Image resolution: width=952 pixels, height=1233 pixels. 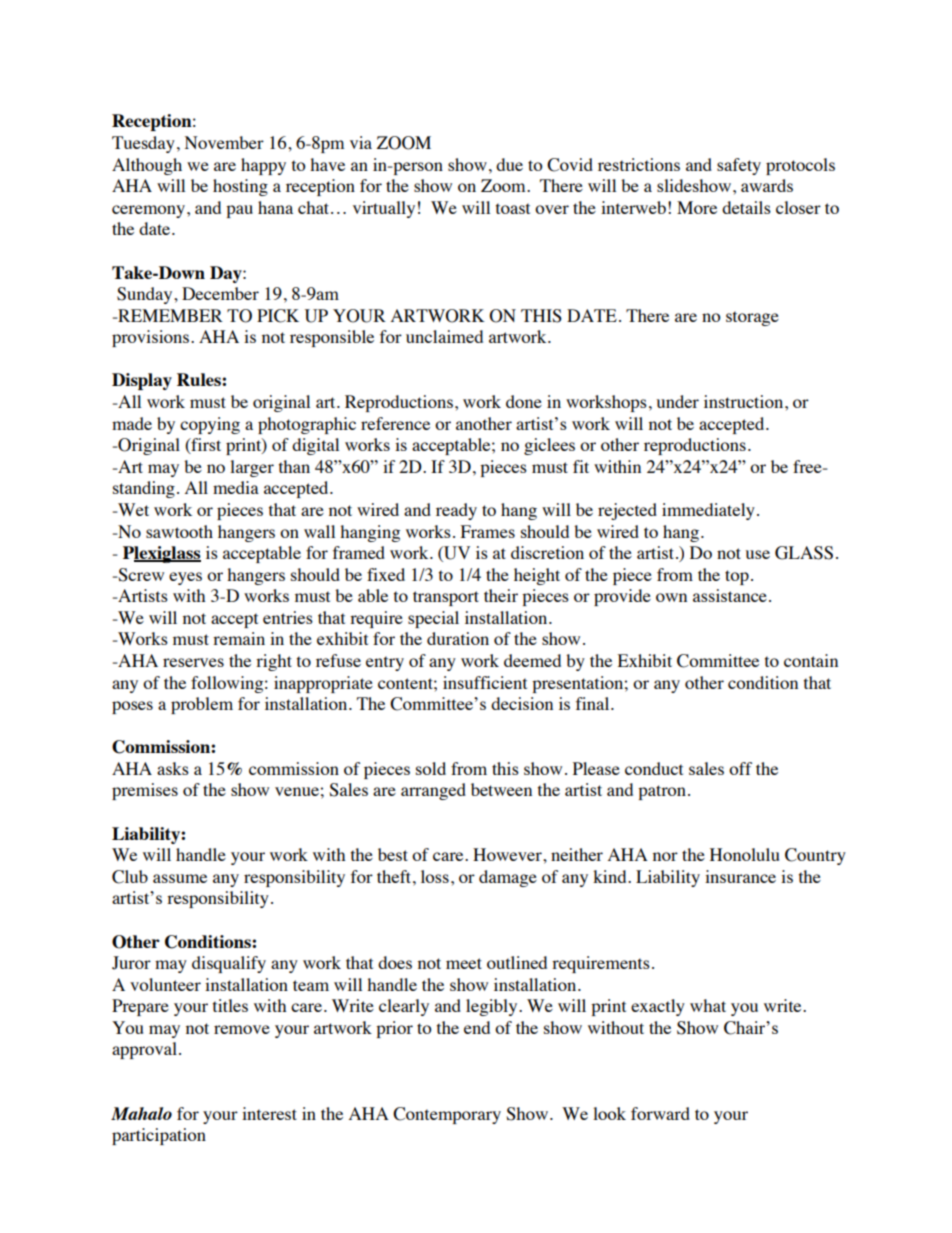 What do you see at coordinates (240, 187) in the image?
I see `hosting` at bounding box center [240, 187].
